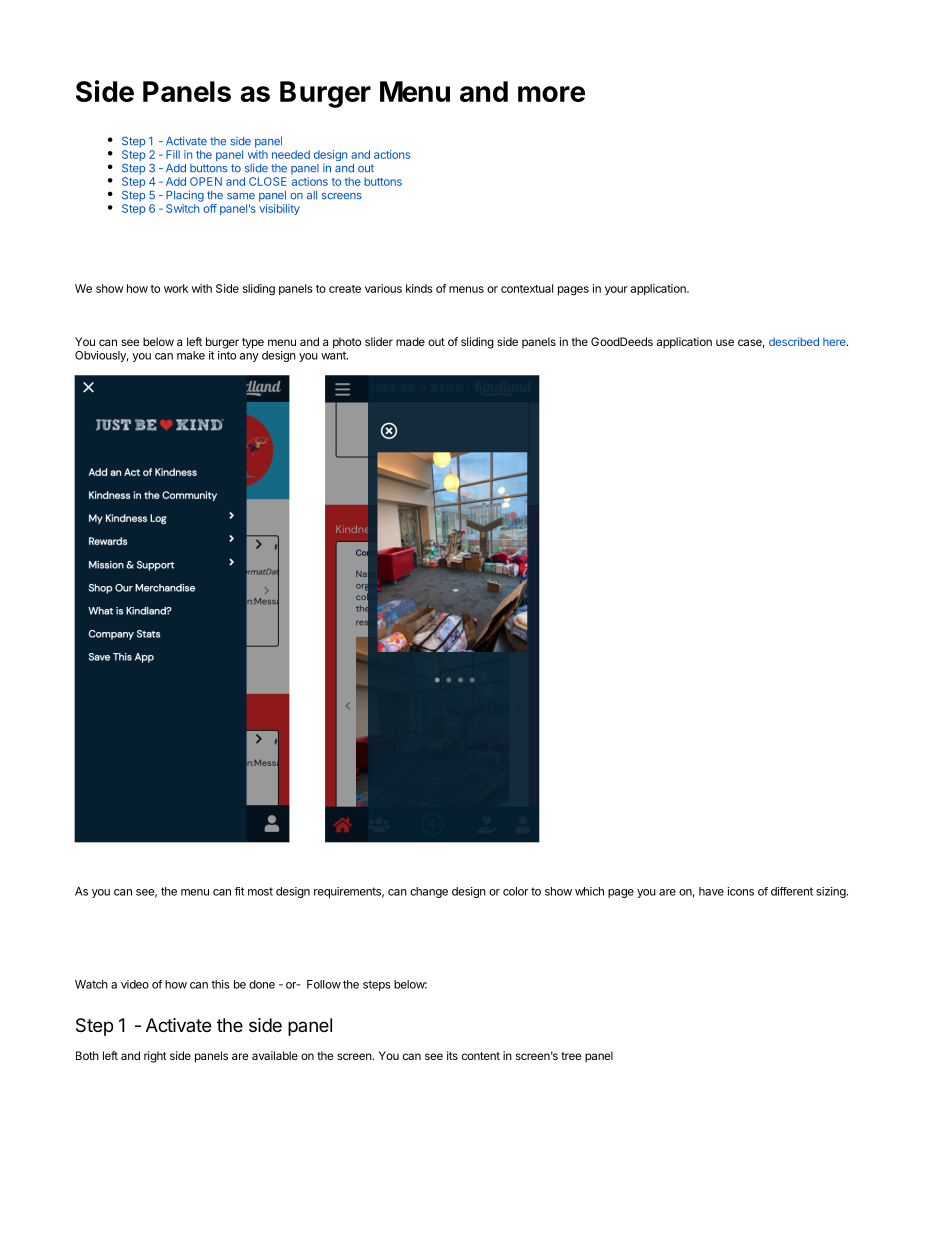  What do you see at coordinates (616, 290) in the document?
I see `your` at bounding box center [616, 290].
